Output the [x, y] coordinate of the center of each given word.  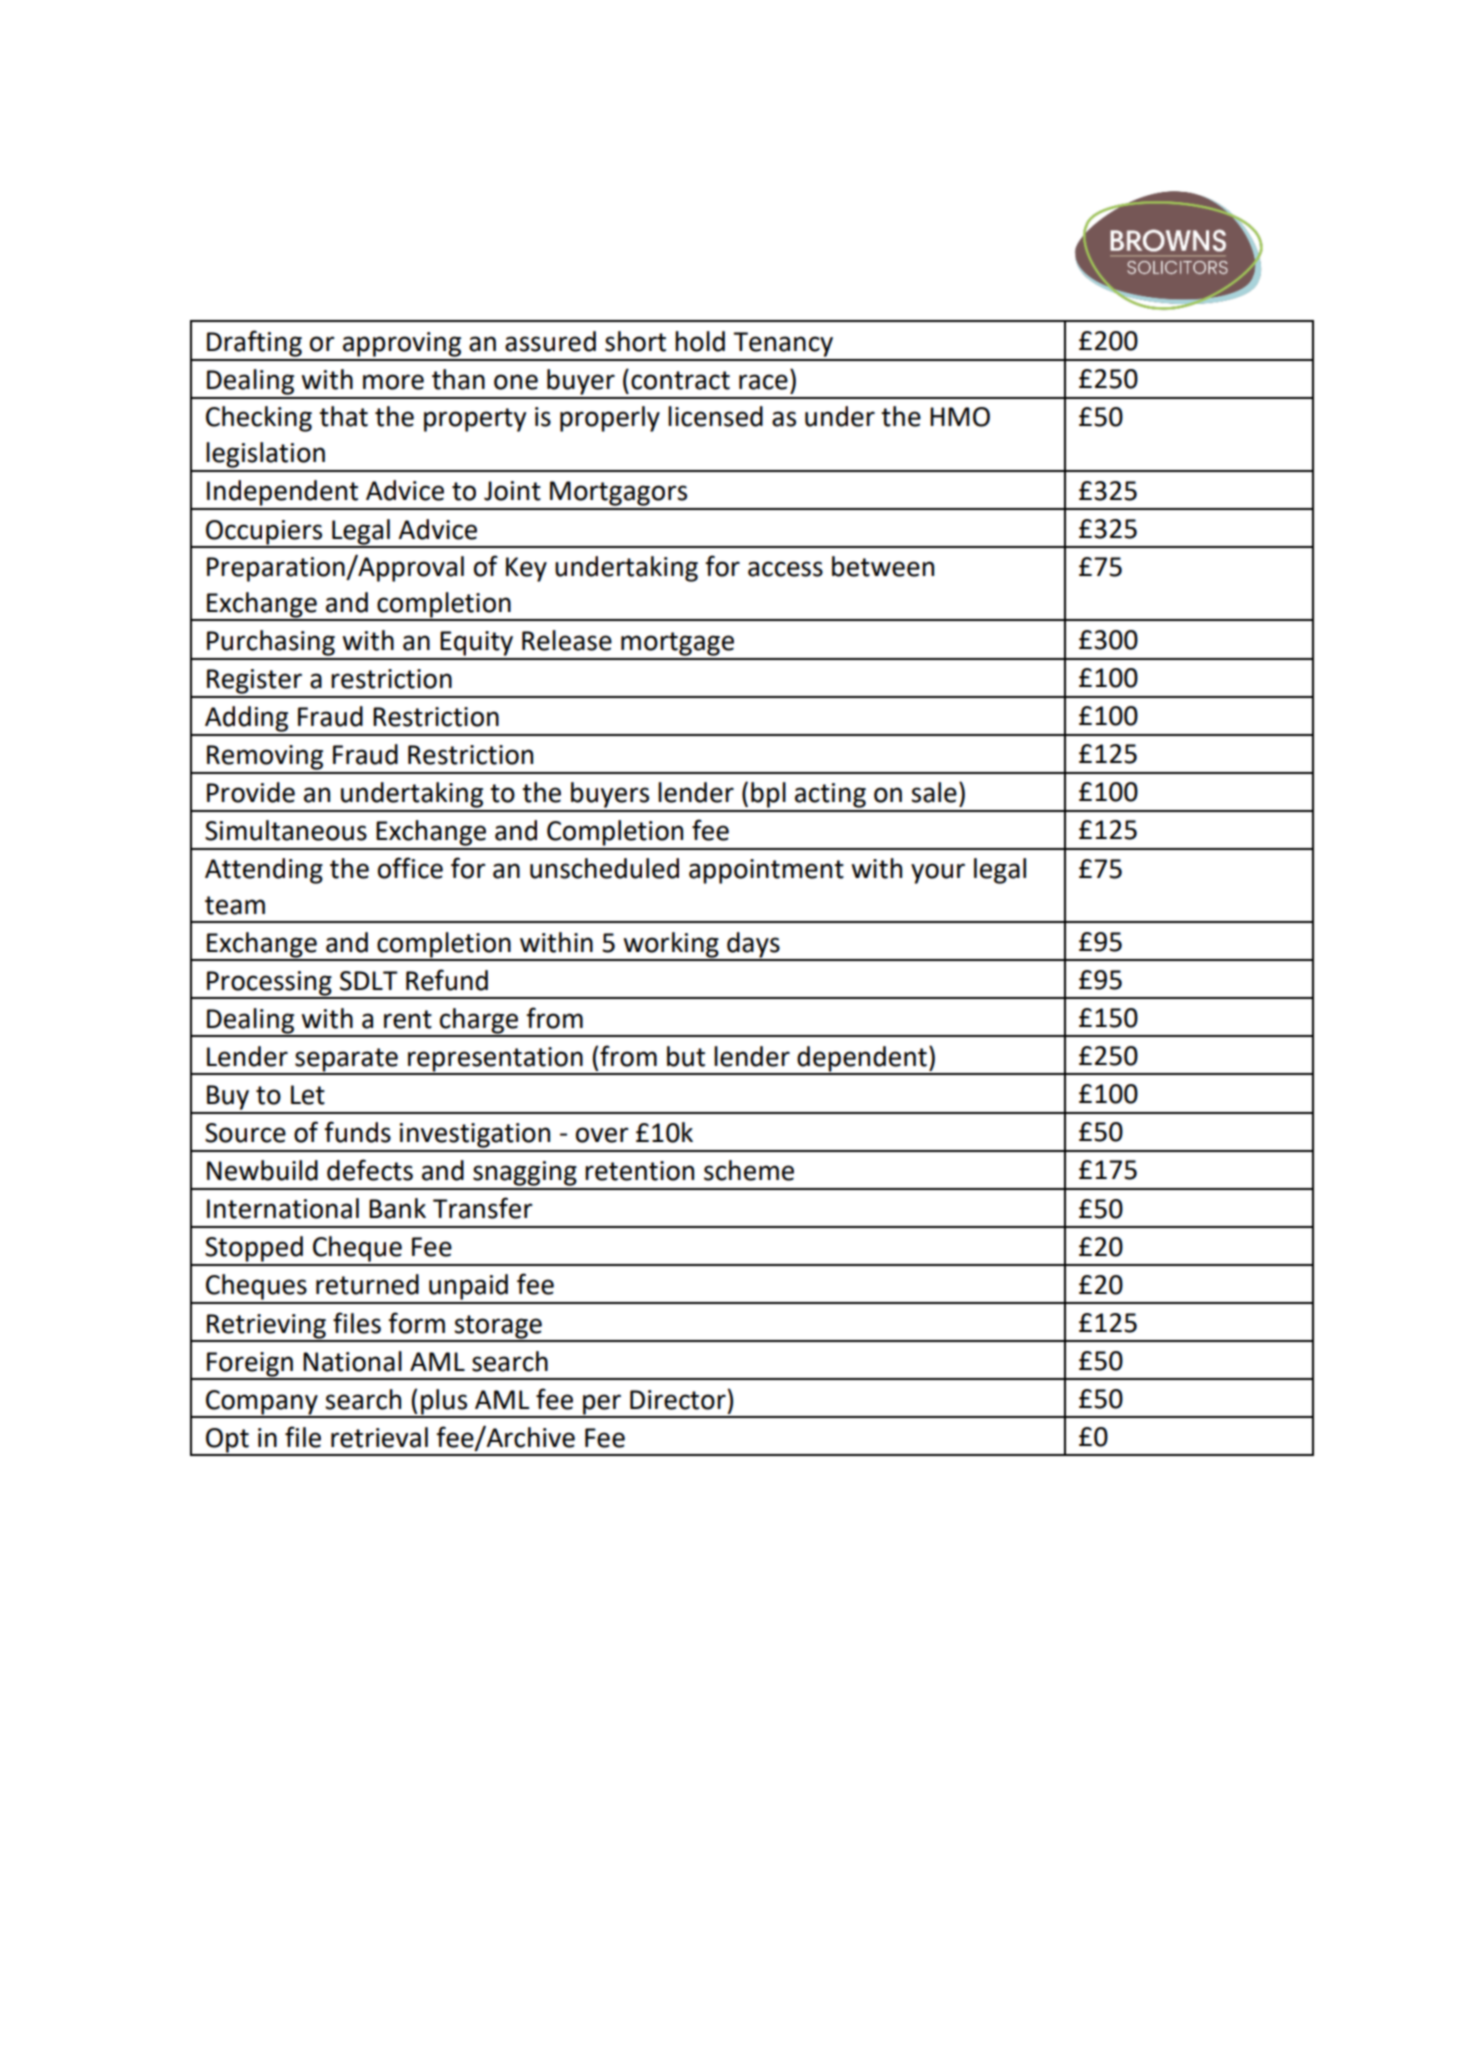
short [635, 341]
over [602, 1135]
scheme [749, 1170]
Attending [264, 871]
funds [357, 1132]
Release [567, 640]
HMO [960, 417]
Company [262, 1403]
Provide [251, 792]
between [883, 566]
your [938, 873]
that [343, 416]
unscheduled [604, 868]
